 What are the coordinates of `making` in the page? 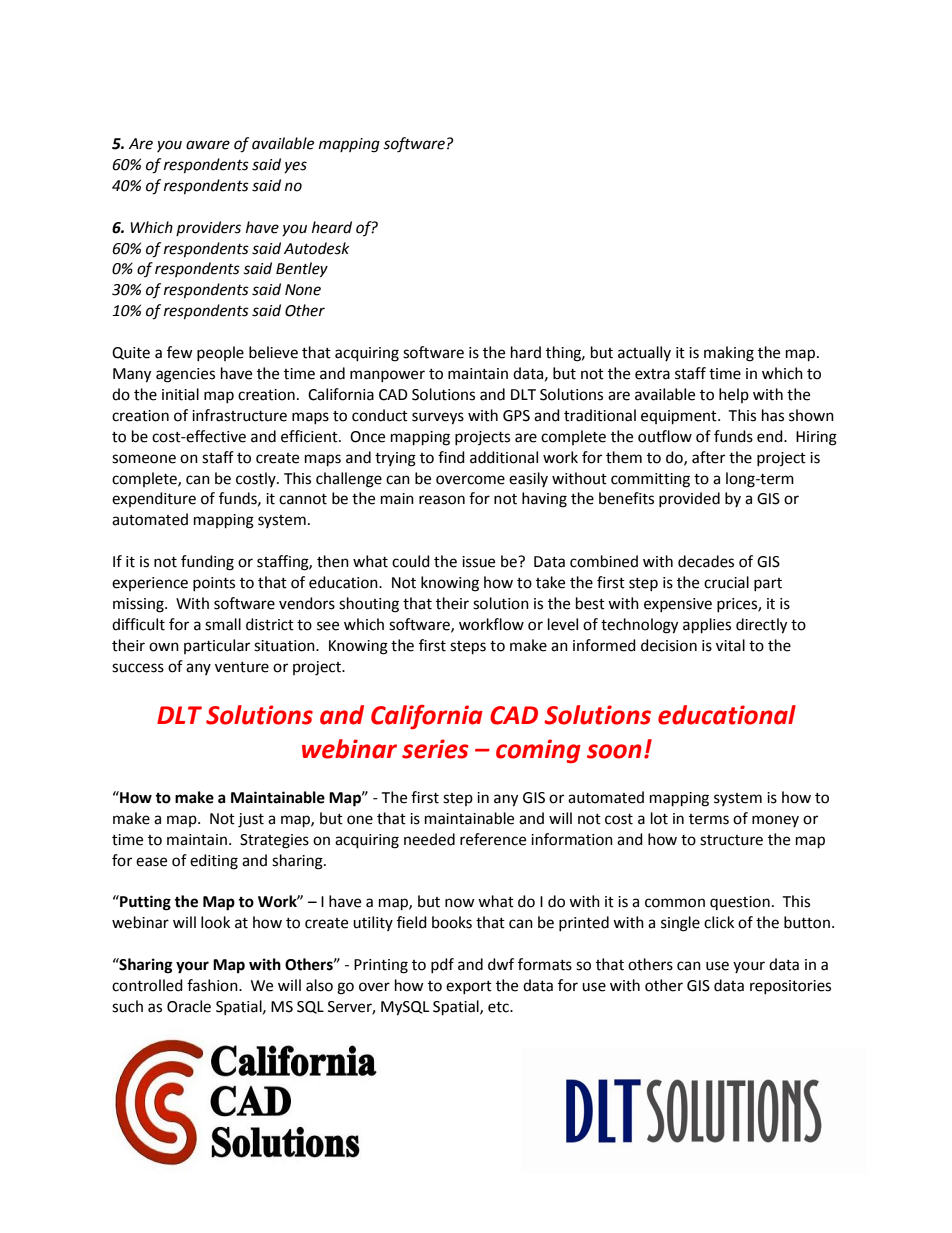 It's located at (729, 354).
